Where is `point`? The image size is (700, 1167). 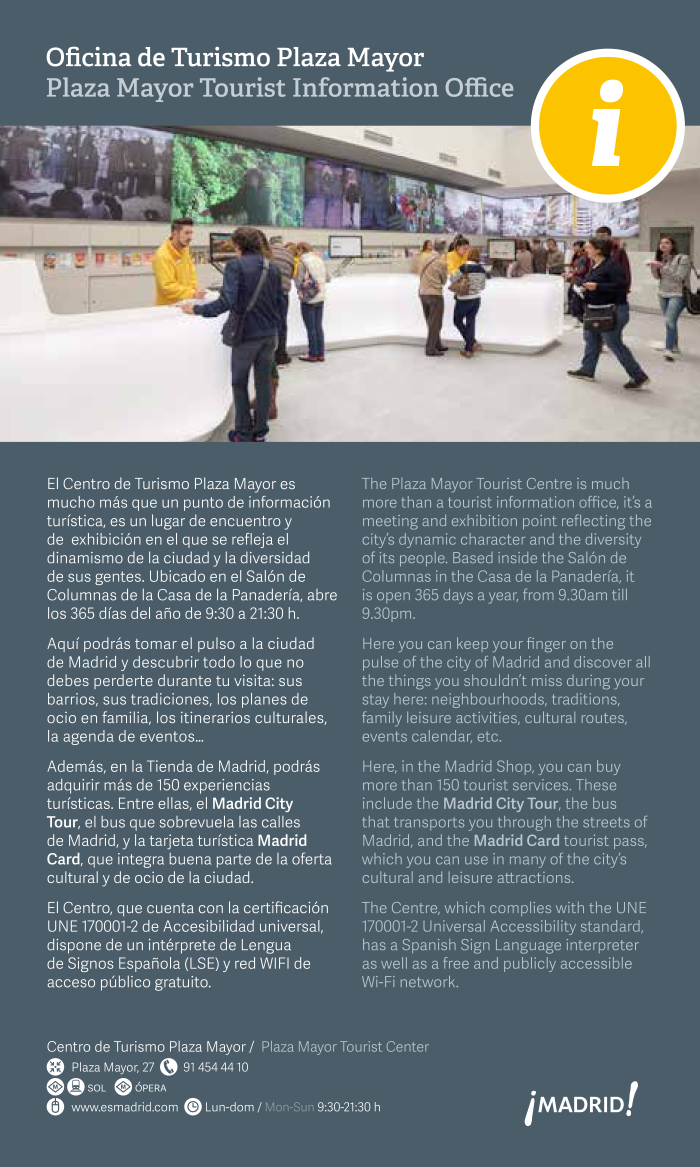 point is located at coordinates (540, 522).
